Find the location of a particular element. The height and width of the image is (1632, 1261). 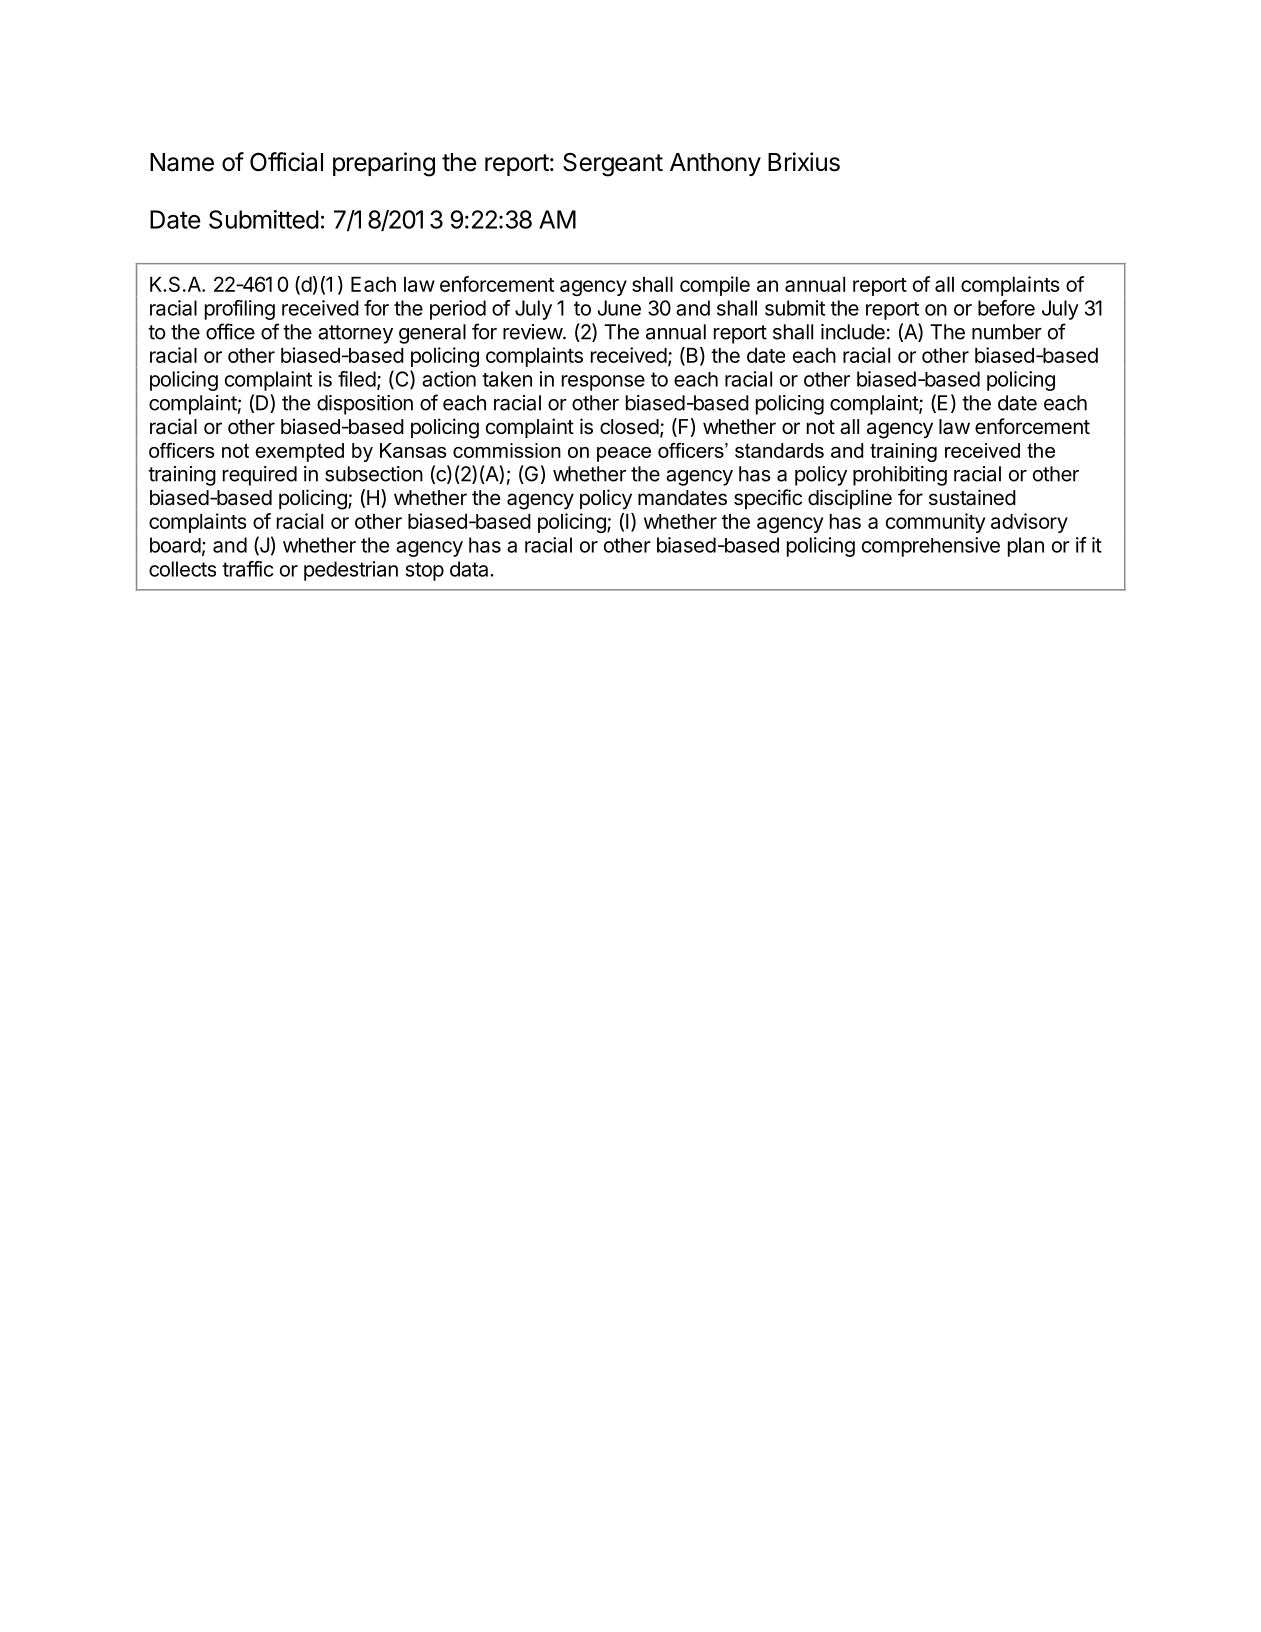

Official is located at coordinates (286, 162).
